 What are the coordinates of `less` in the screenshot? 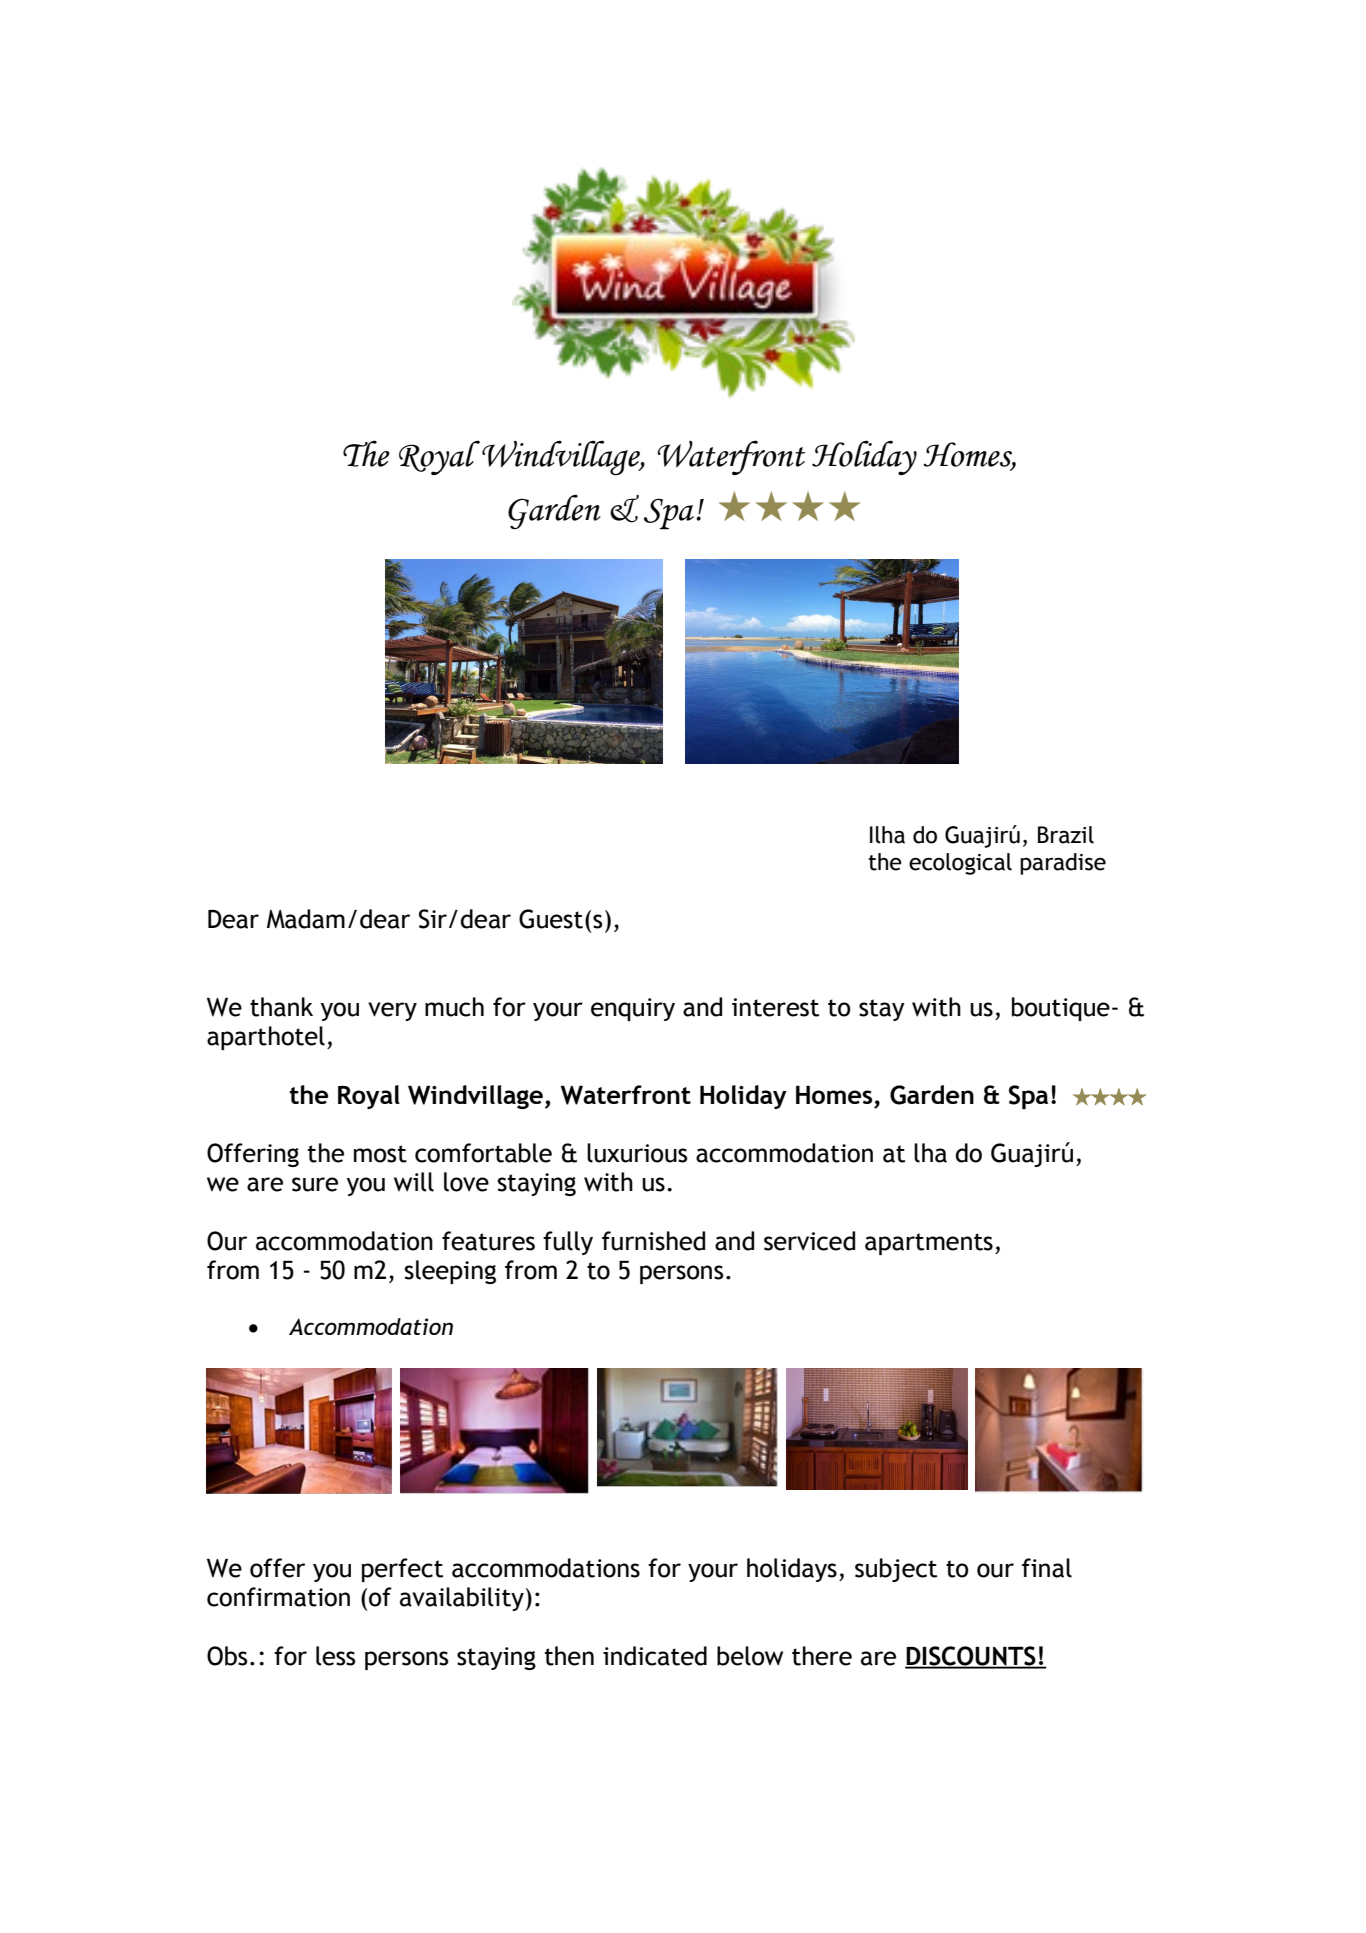 It's located at (336, 1656).
